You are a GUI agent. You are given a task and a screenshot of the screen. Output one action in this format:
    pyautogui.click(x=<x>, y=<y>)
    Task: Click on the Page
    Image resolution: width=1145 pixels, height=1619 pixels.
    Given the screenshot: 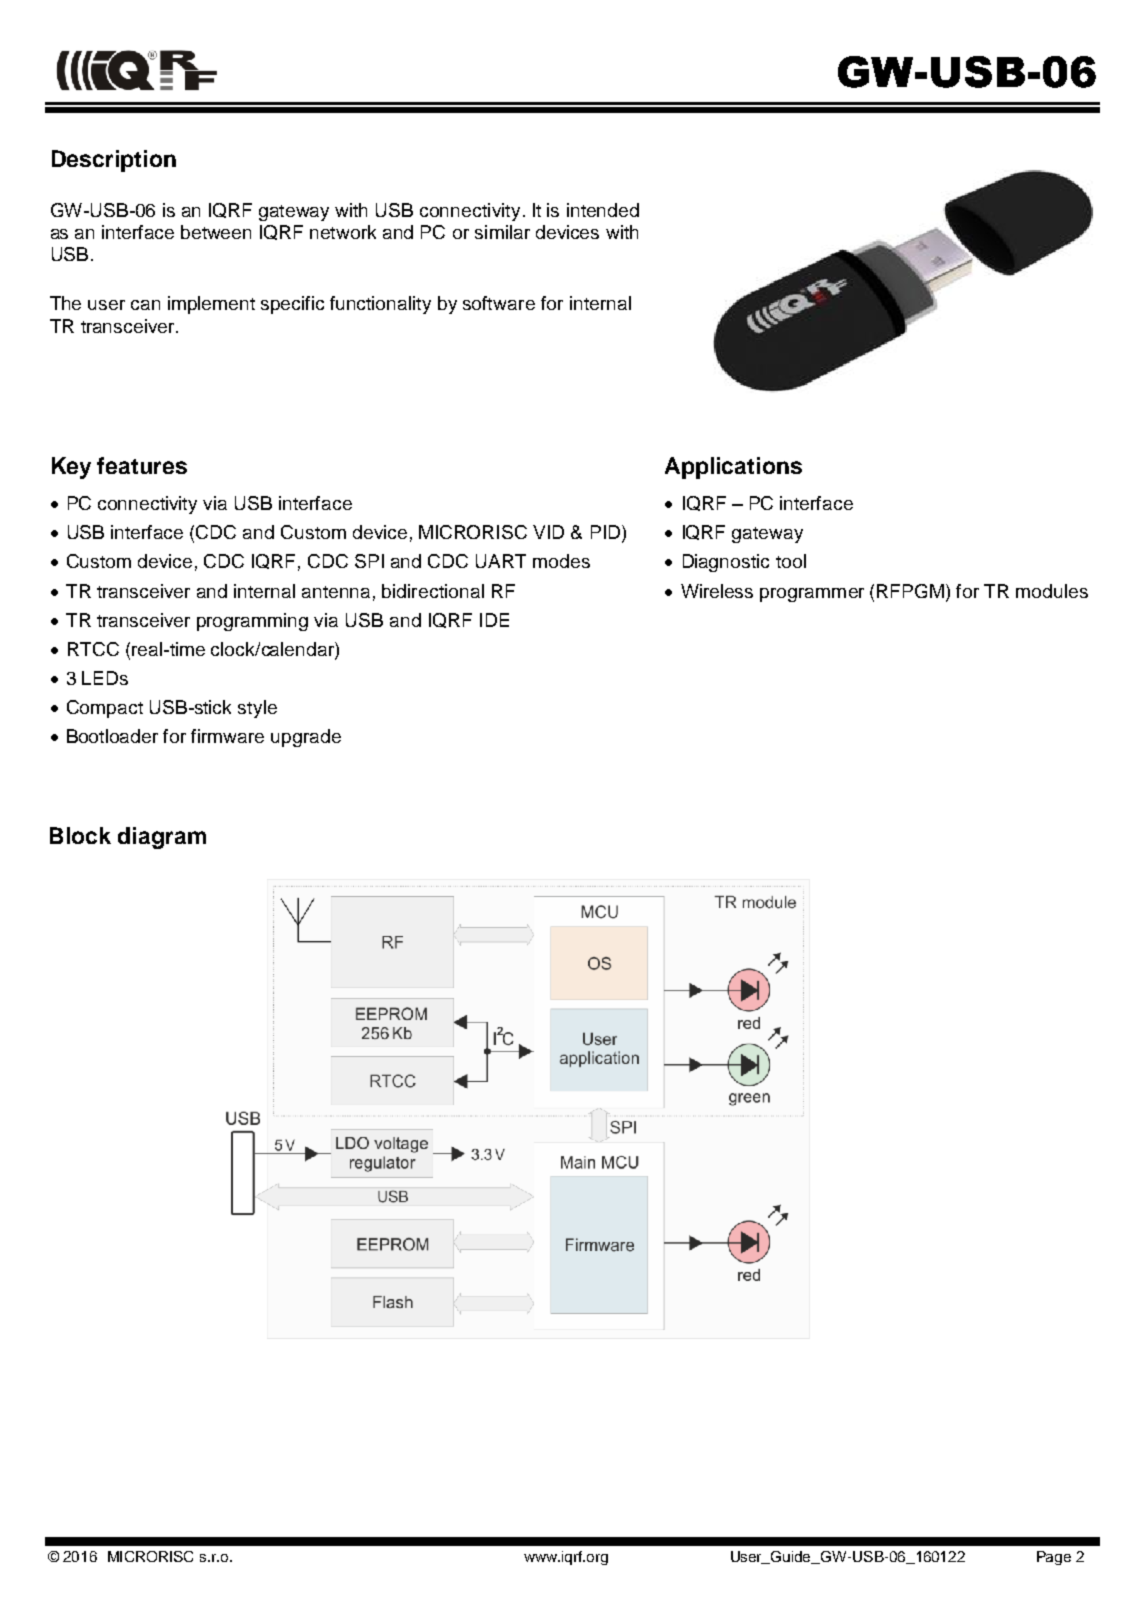 What is the action you would take?
    pyautogui.click(x=1054, y=1558)
